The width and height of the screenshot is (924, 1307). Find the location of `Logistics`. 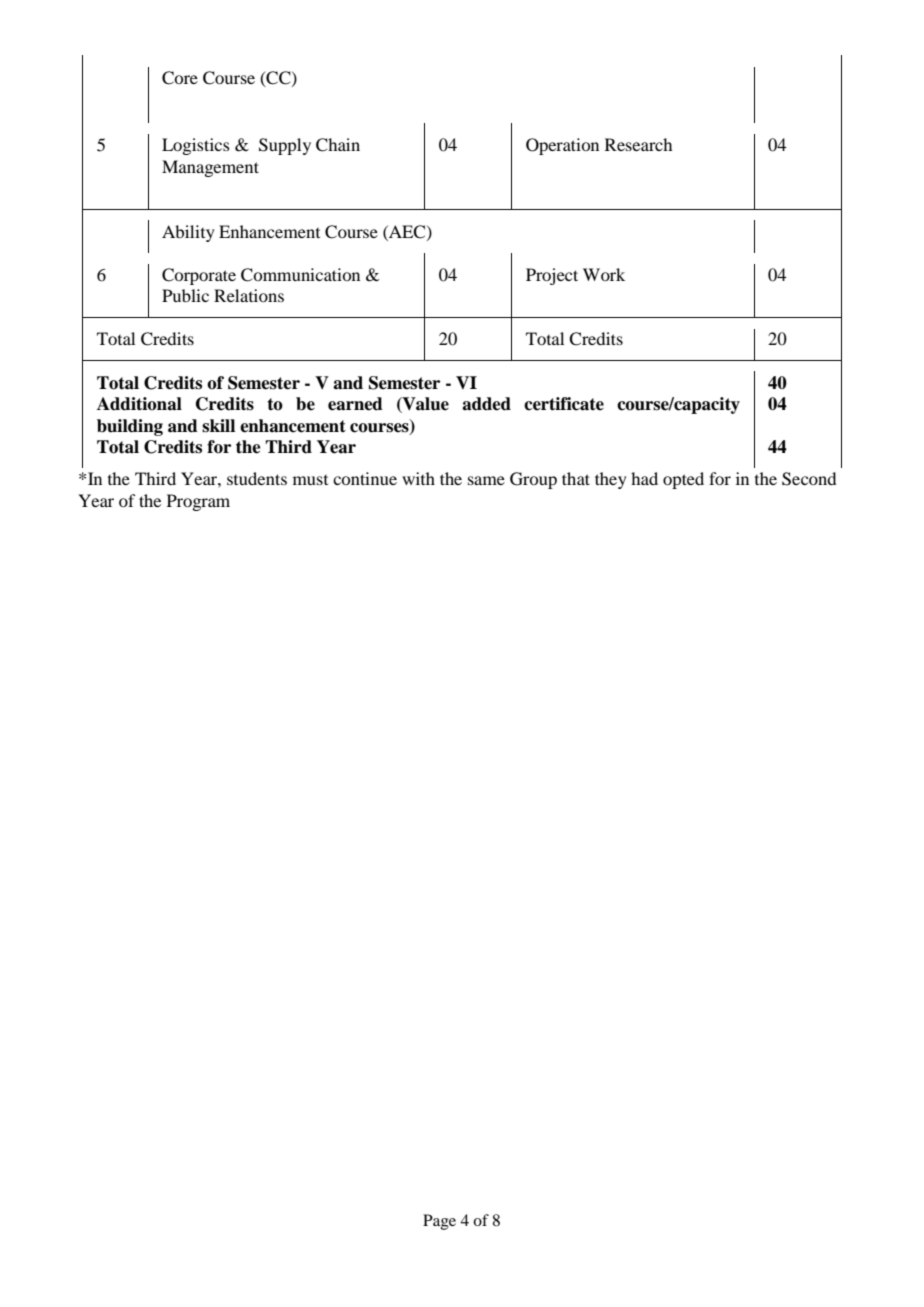

Logistics is located at coordinates (196, 146).
